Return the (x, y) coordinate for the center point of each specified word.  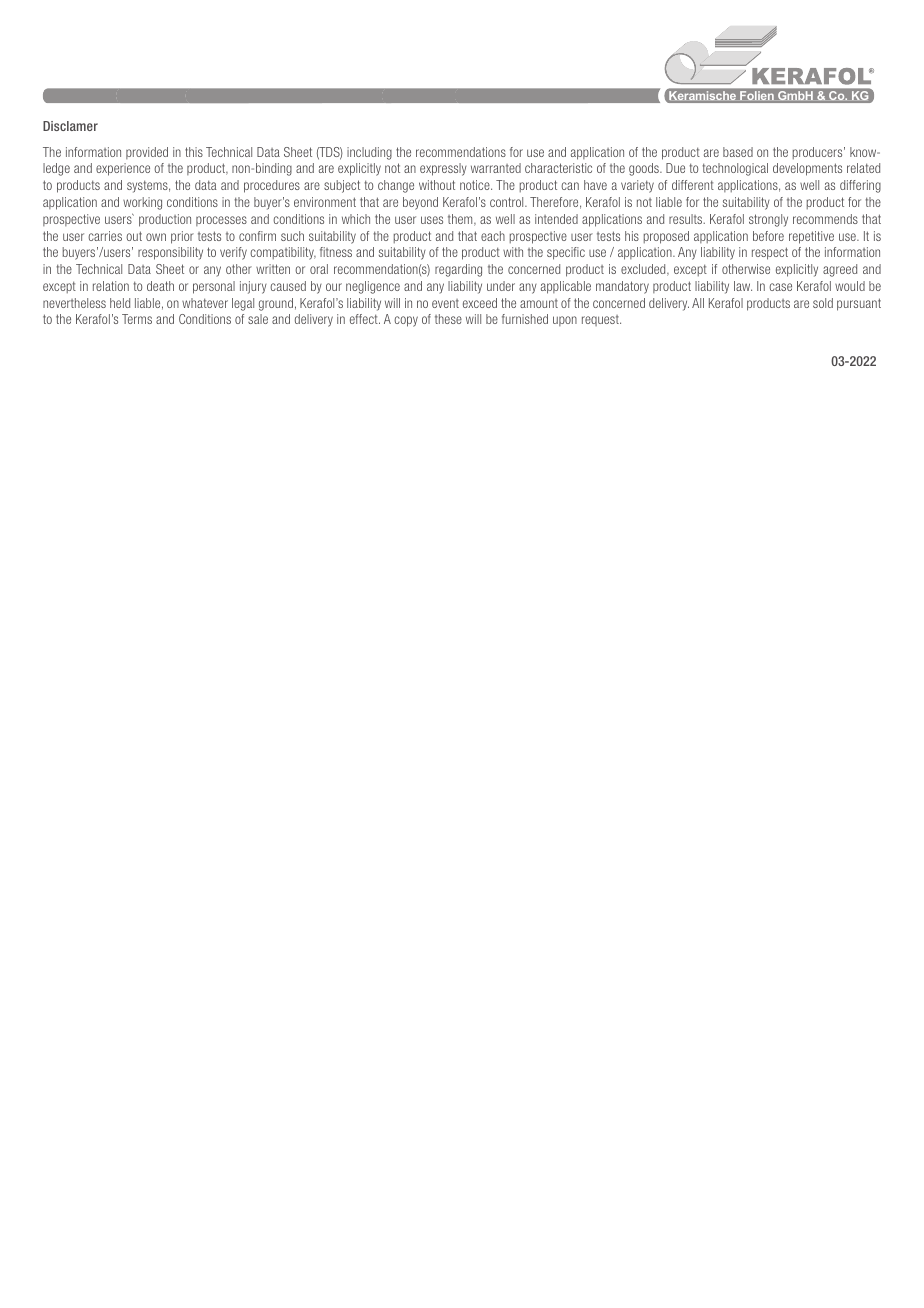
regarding (458, 270)
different (693, 185)
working (142, 203)
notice (476, 185)
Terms (137, 319)
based (738, 152)
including (369, 153)
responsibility (170, 253)
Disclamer (70, 126)
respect (770, 253)
